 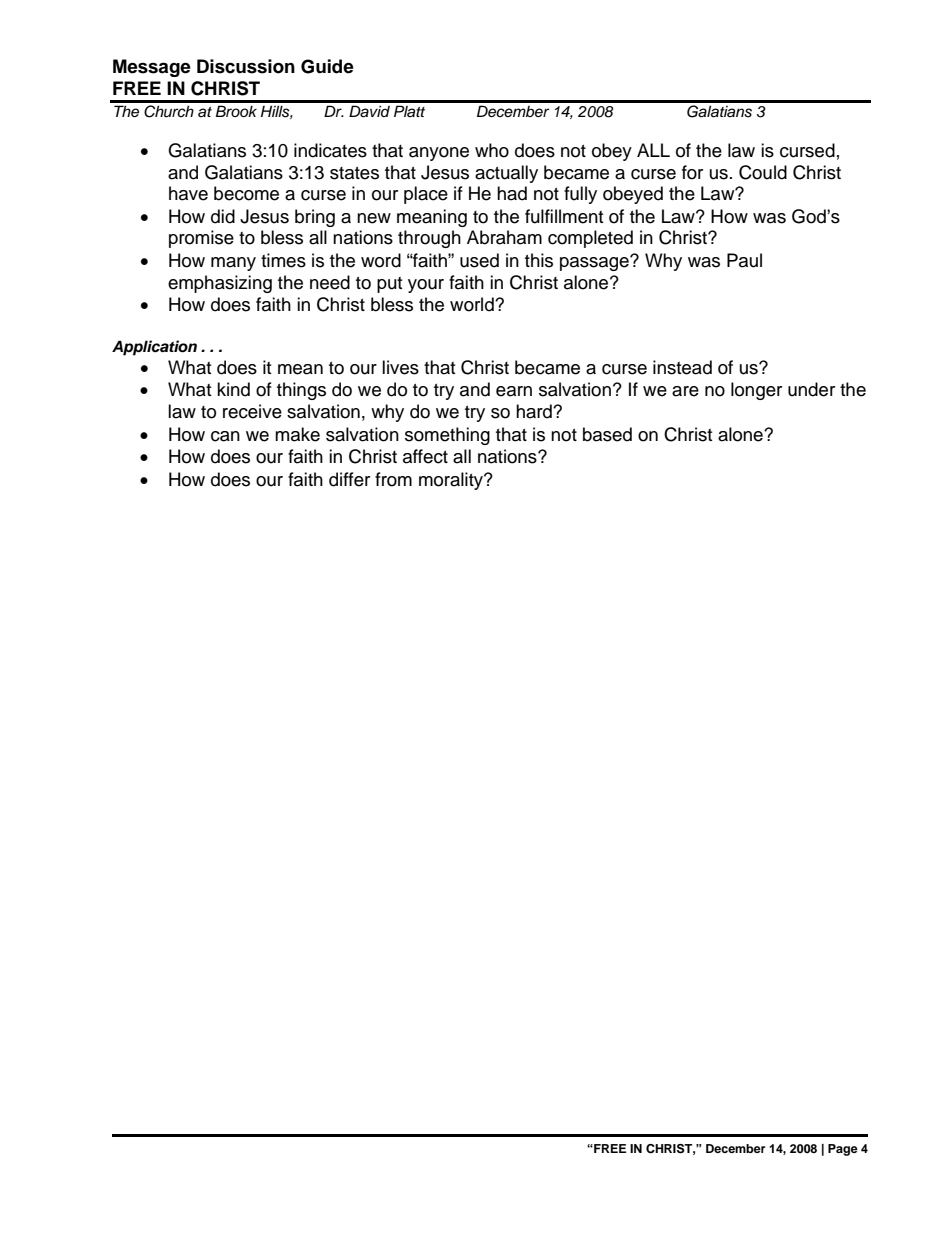 What do you see at coordinates (233, 389) in the screenshot?
I see `kind` at bounding box center [233, 389].
